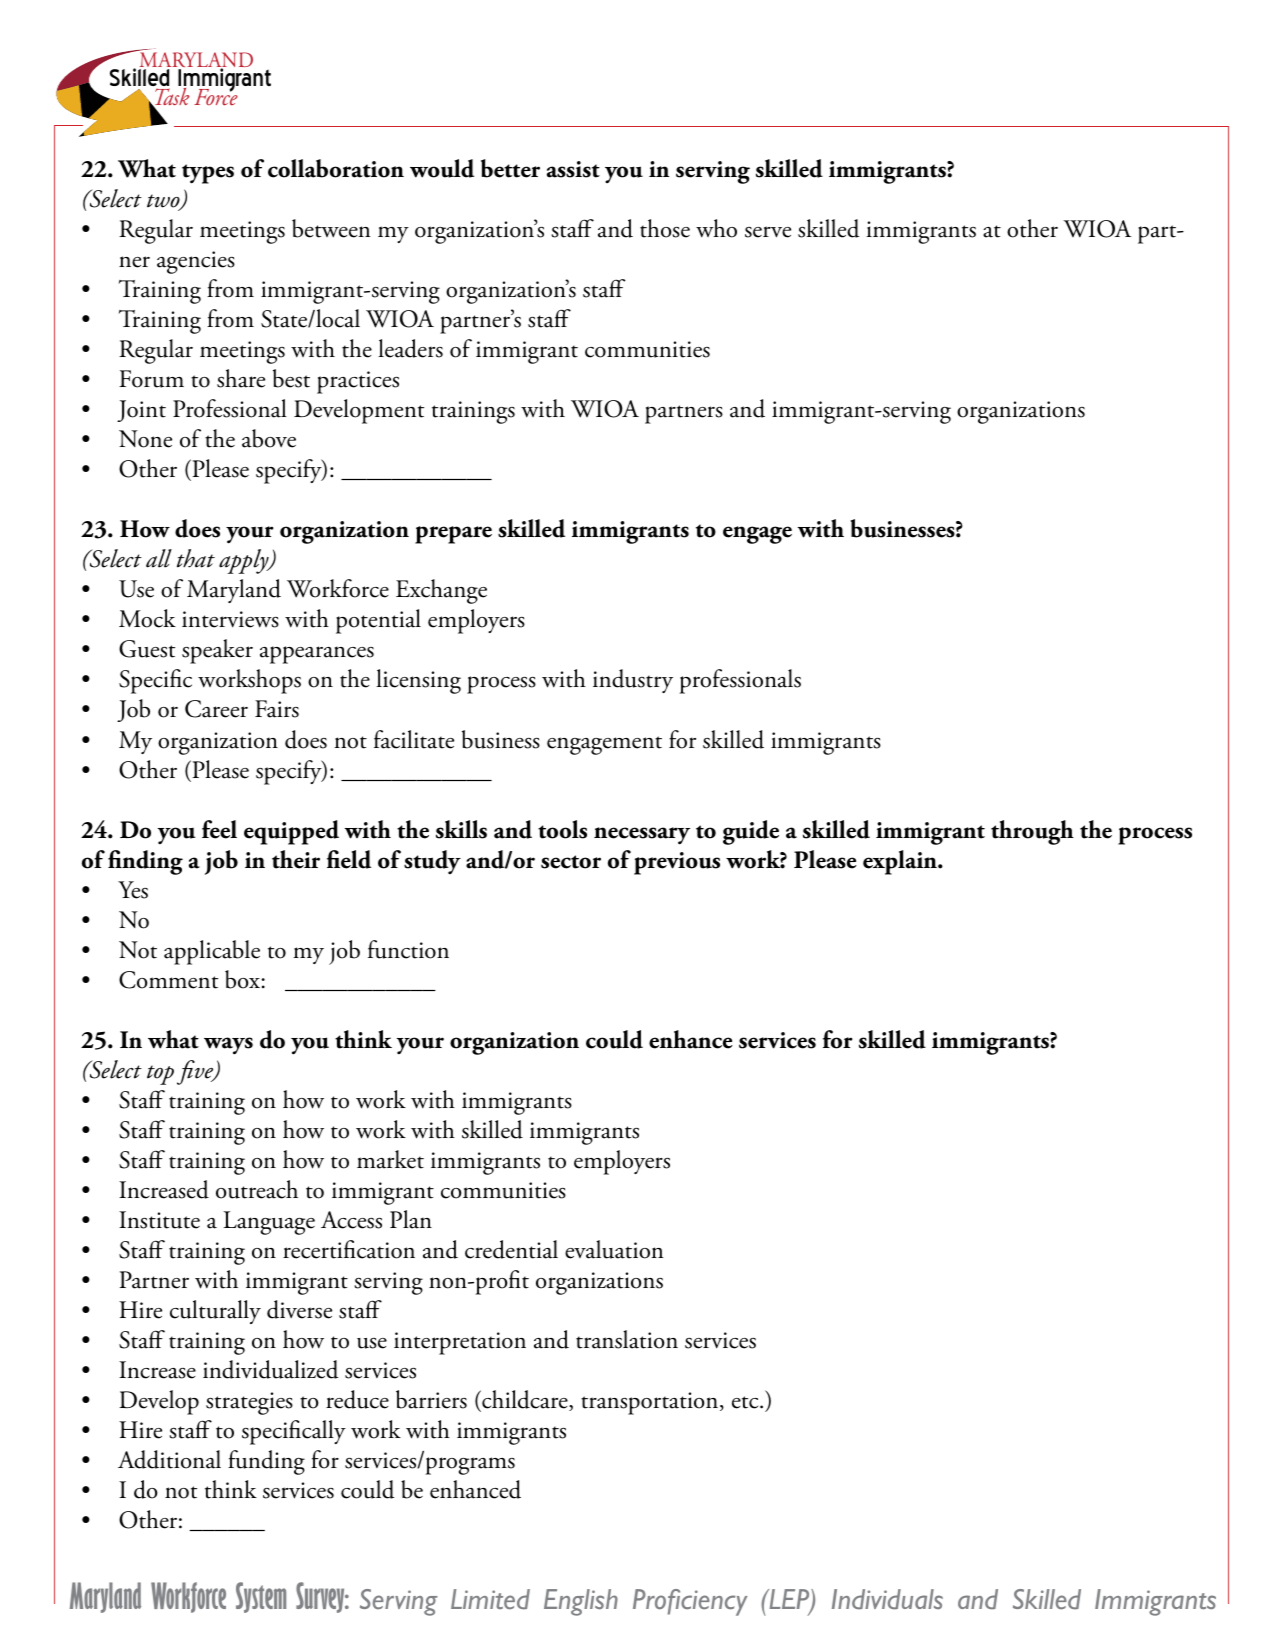 This page has height=1652, width=1277. Describe the element at coordinates (261, 1597) in the page. I see `System` at that location.
